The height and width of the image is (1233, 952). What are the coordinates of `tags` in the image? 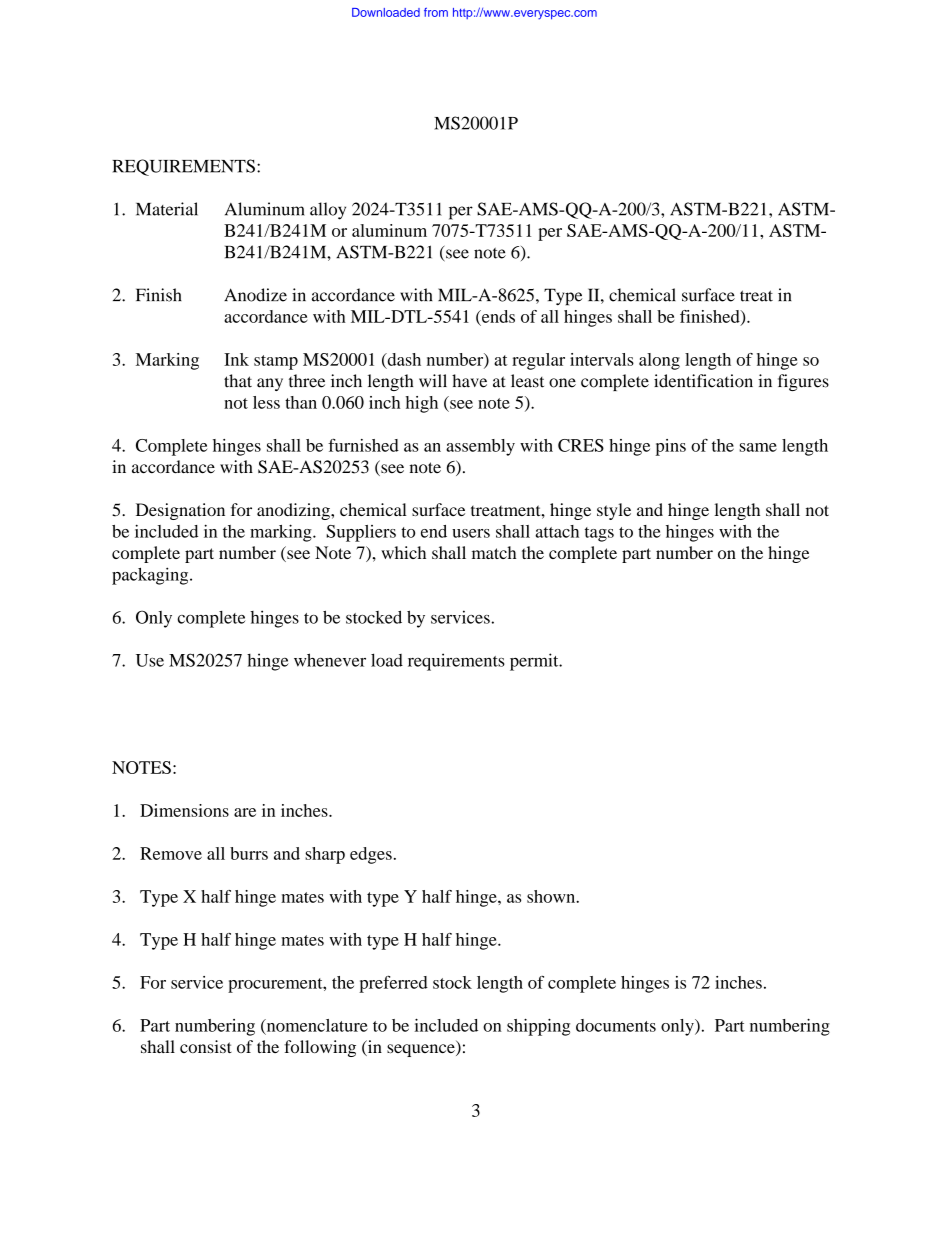 It's located at (599, 534).
